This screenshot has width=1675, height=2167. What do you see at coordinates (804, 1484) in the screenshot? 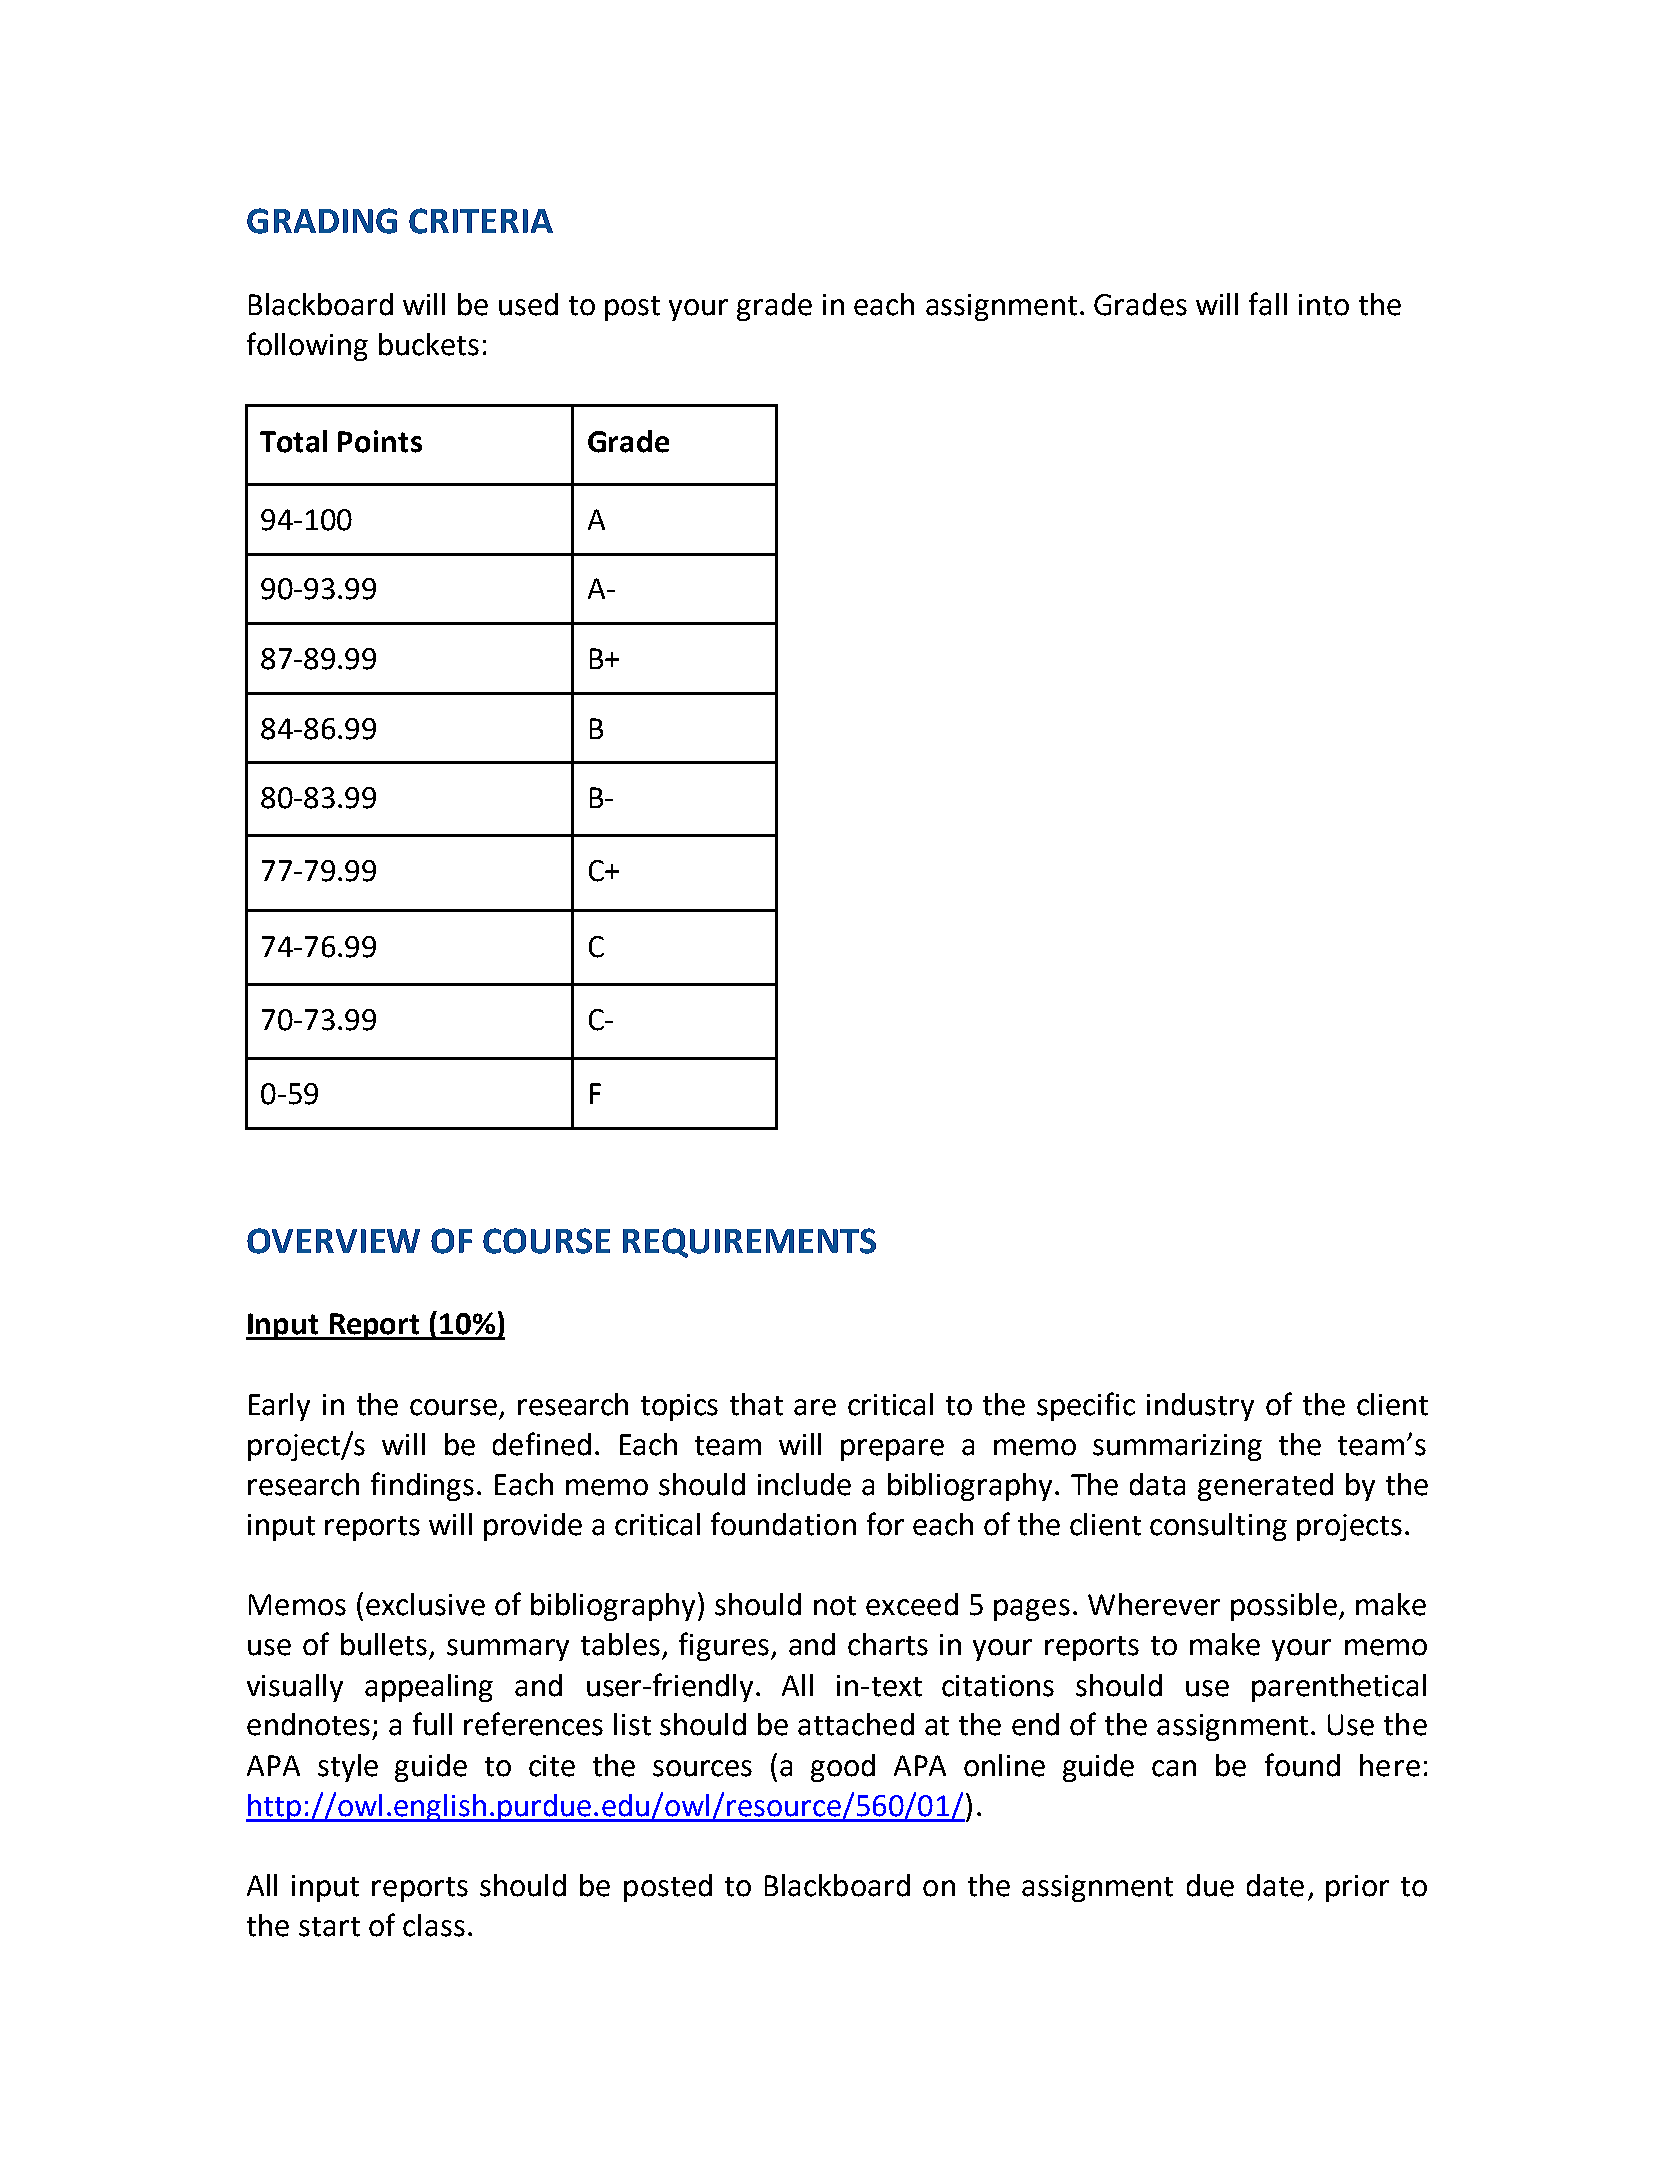
I see `include` at bounding box center [804, 1484].
